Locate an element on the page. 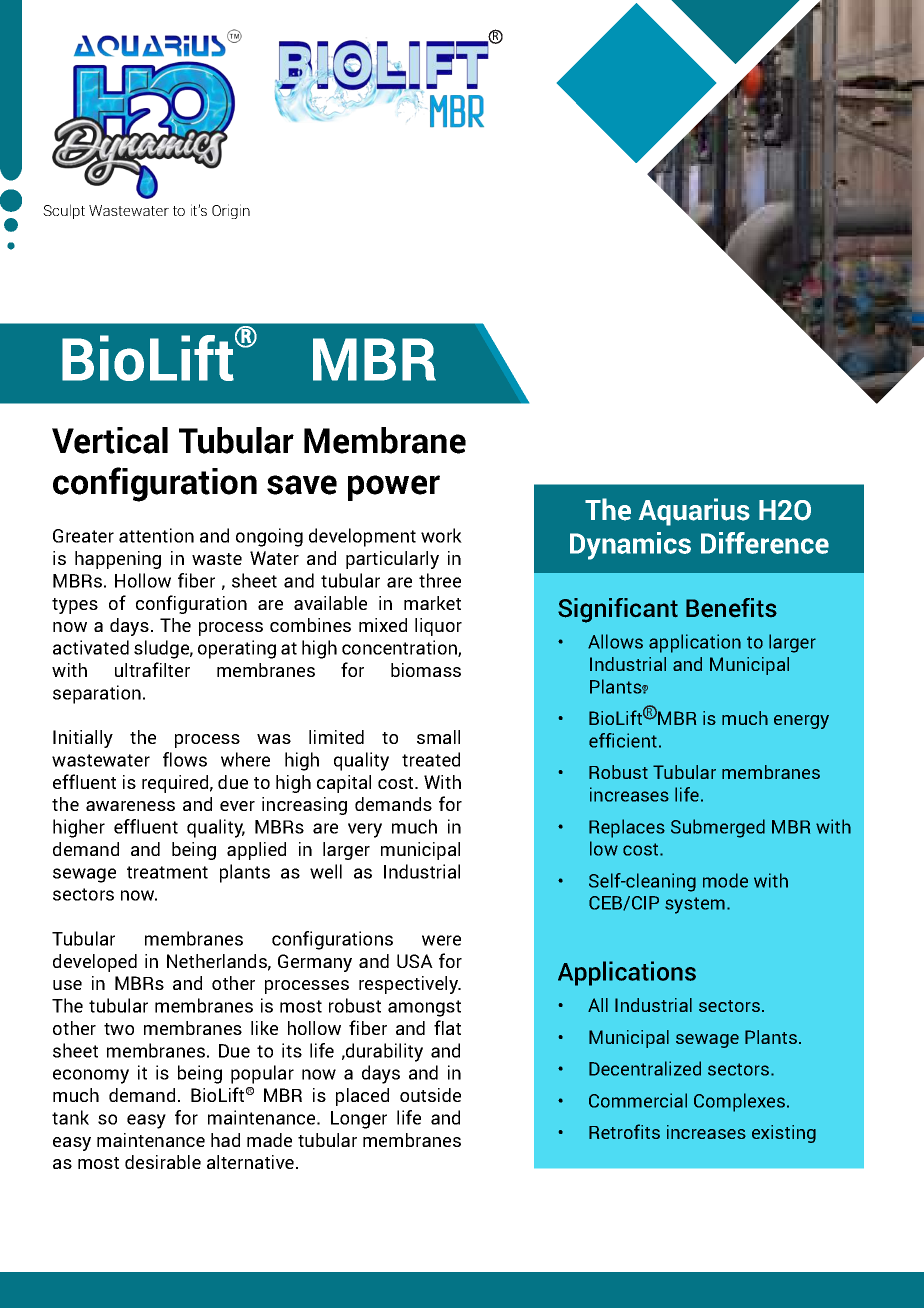  biomass is located at coordinates (426, 670).
